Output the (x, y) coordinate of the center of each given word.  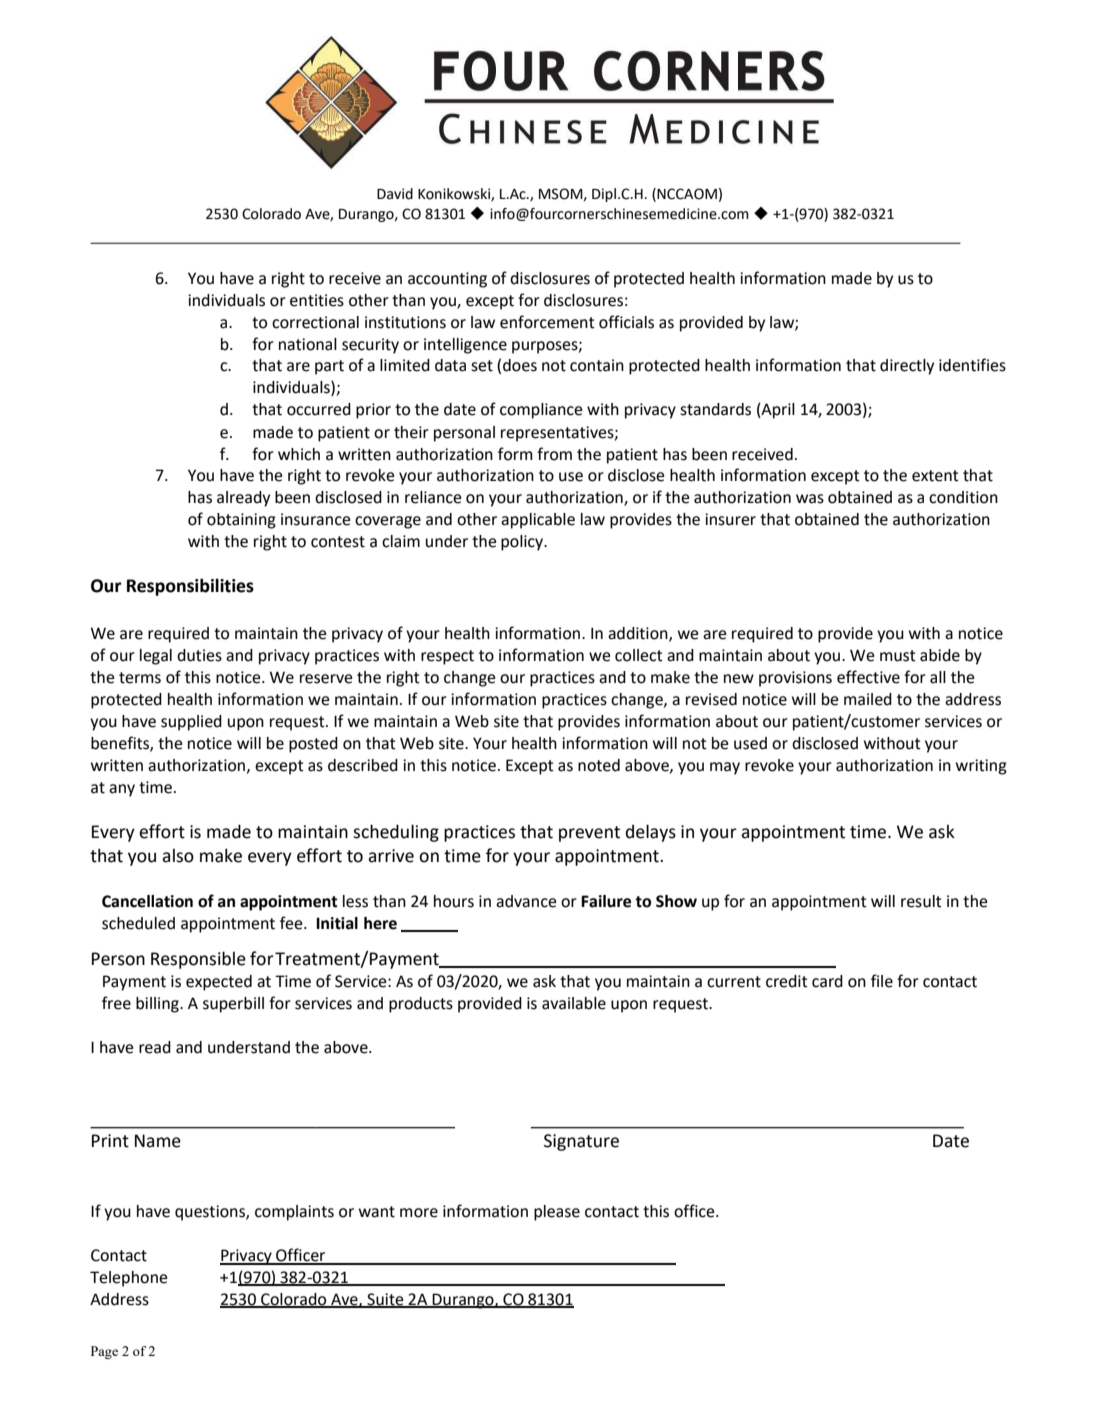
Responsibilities (190, 587)
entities (317, 300)
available (574, 1003)
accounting (447, 280)
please (557, 1213)
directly (907, 367)
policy (523, 543)
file (882, 981)
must (898, 656)
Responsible (198, 960)
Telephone (128, 1279)
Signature (581, 1142)
